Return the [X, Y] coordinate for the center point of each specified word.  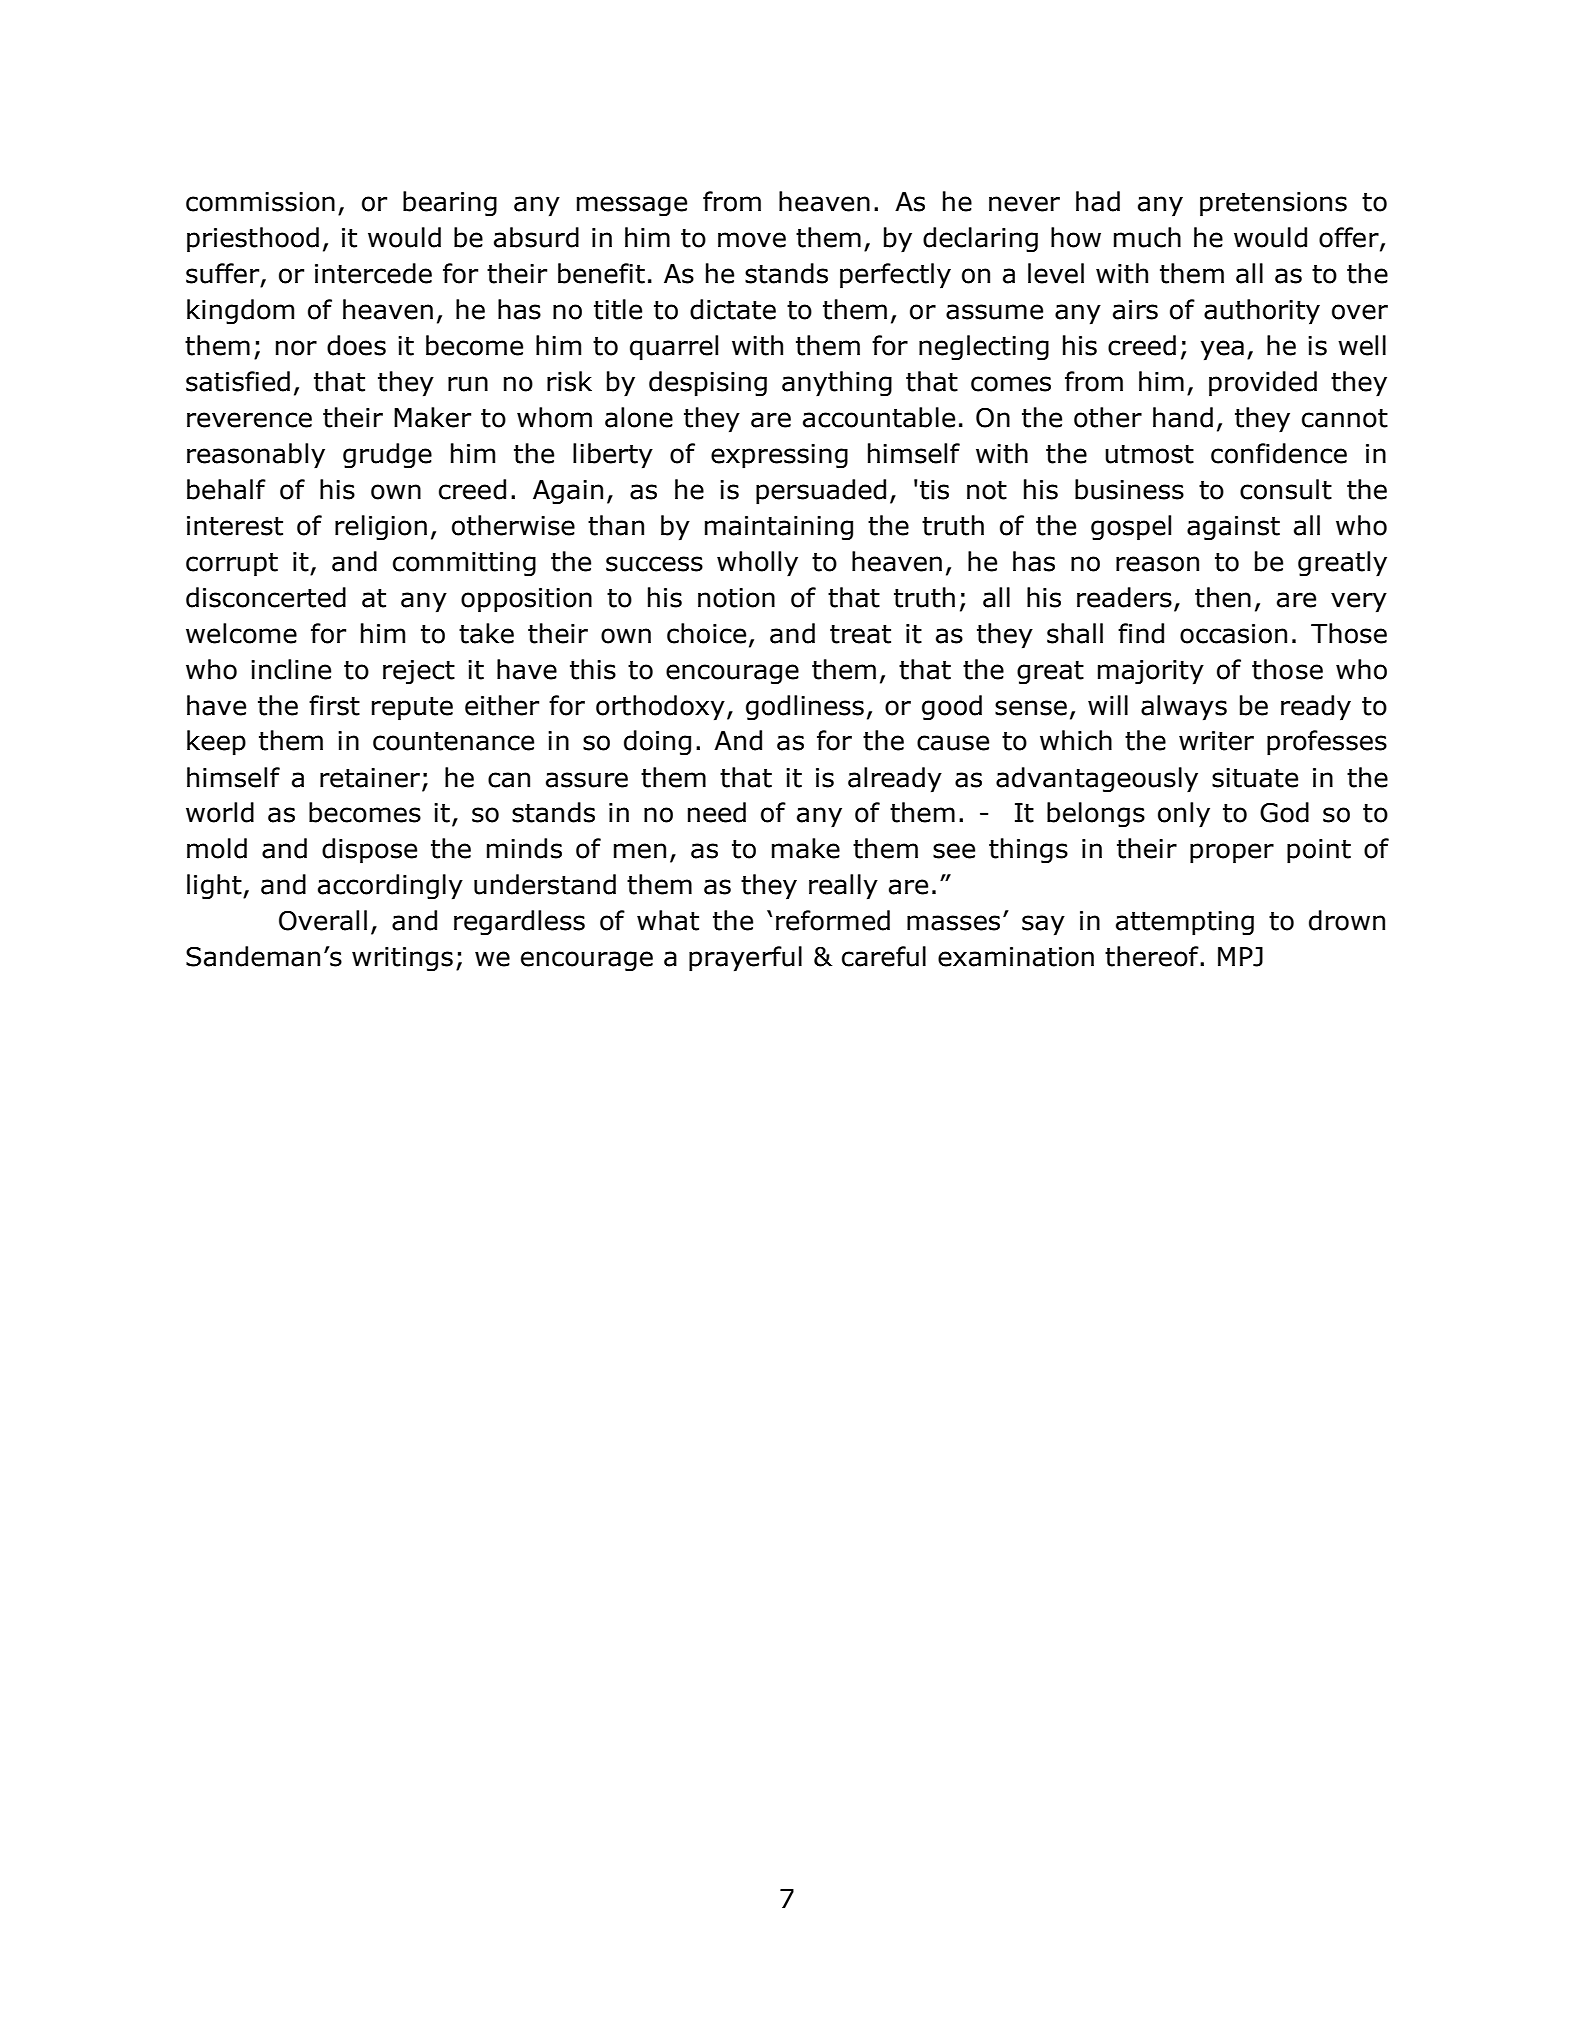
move [752, 240]
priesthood [253, 240]
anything [837, 384]
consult [1286, 489]
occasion [1233, 634]
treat [860, 634]
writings [402, 959]
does [356, 345]
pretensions [1273, 204]
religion [381, 528]
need [717, 812]
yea [1222, 350]
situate [1255, 778]
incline [291, 669]
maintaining [779, 528]
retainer [370, 778]
